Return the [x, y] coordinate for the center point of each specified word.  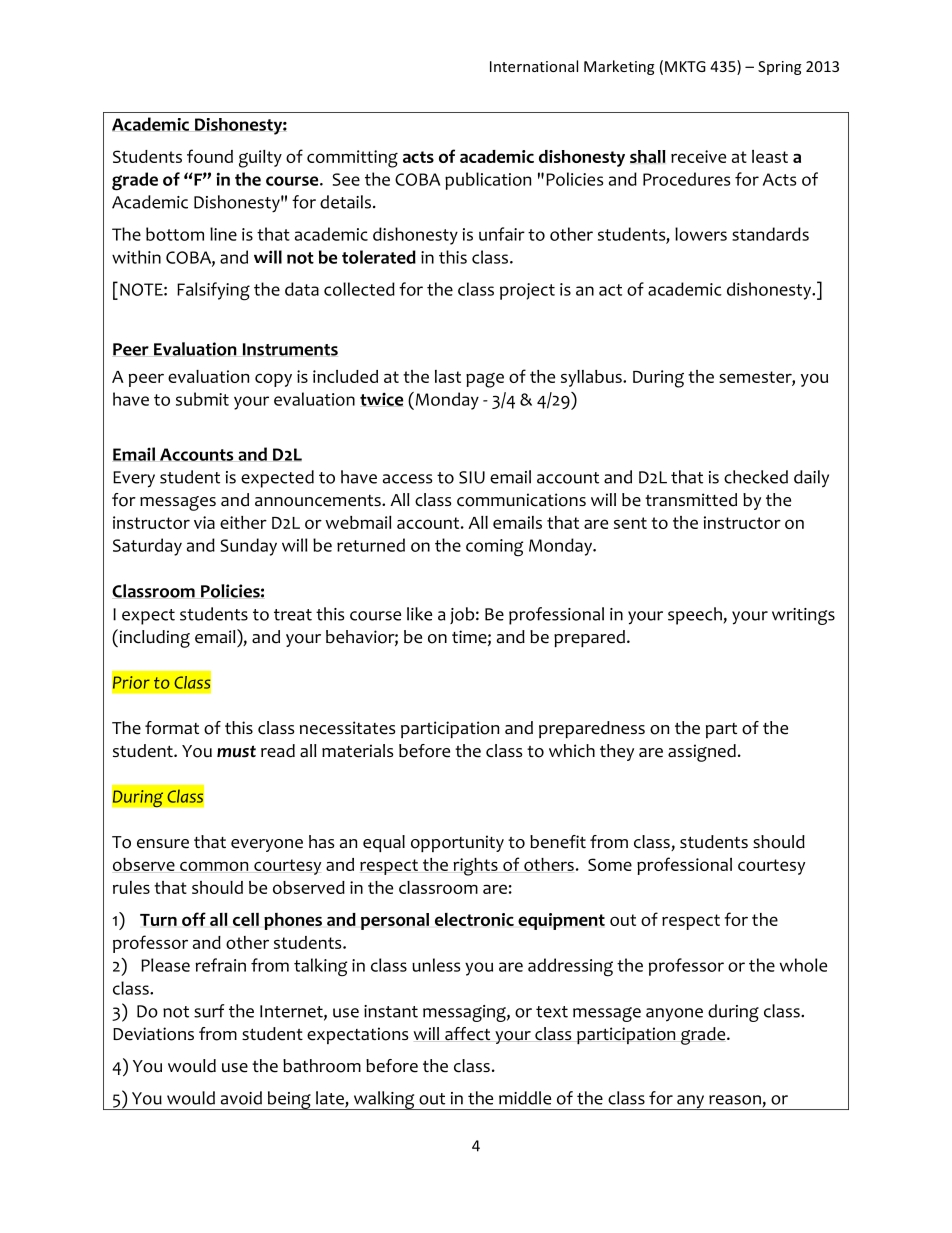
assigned [702, 753]
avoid [241, 1098]
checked [756, 477]
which [572, 751]
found [210, 156]
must [236, 751]
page [485, 380]
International [534, 66]
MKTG [685, 66]
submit [202, 399]
